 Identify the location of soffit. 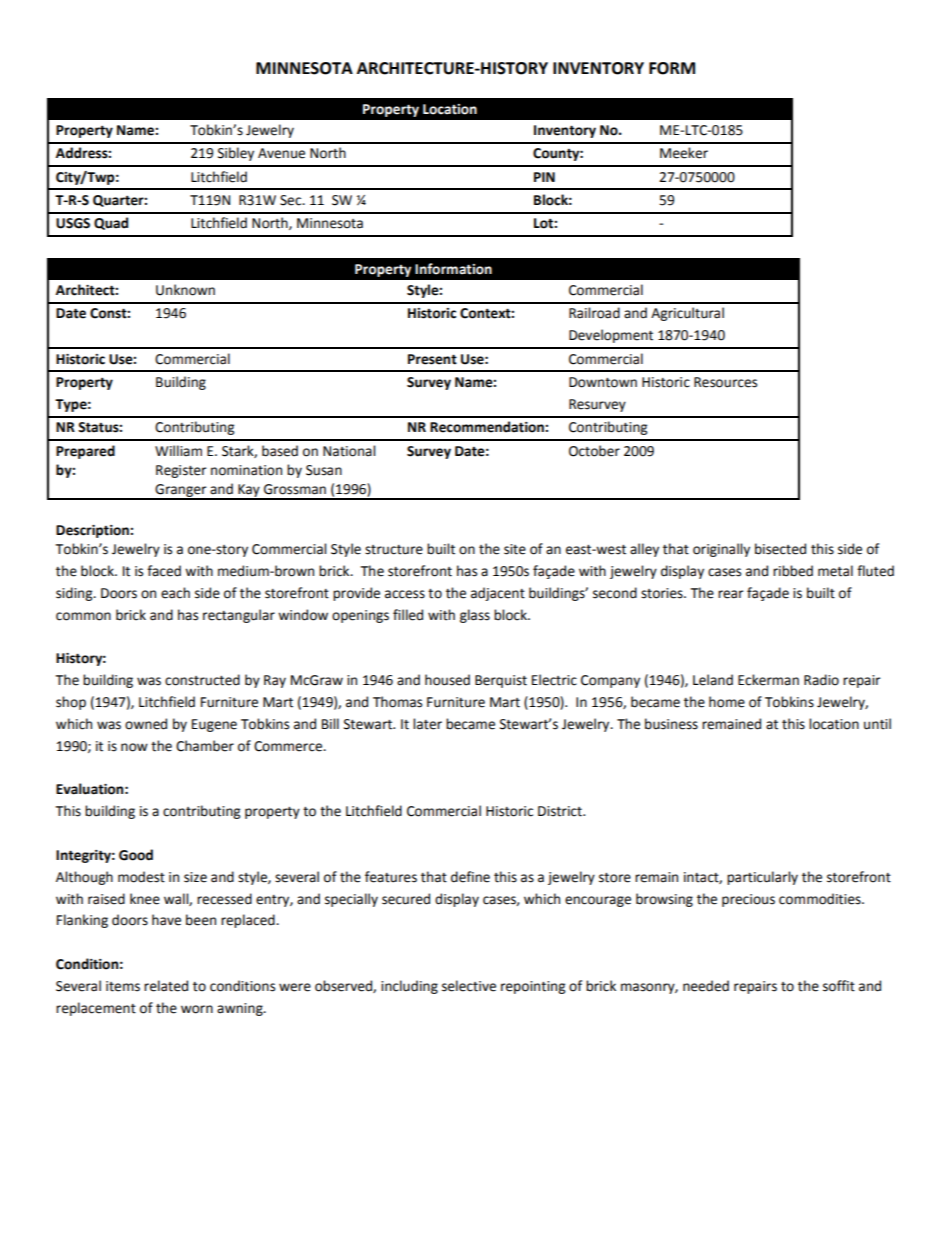
(839, 986).
